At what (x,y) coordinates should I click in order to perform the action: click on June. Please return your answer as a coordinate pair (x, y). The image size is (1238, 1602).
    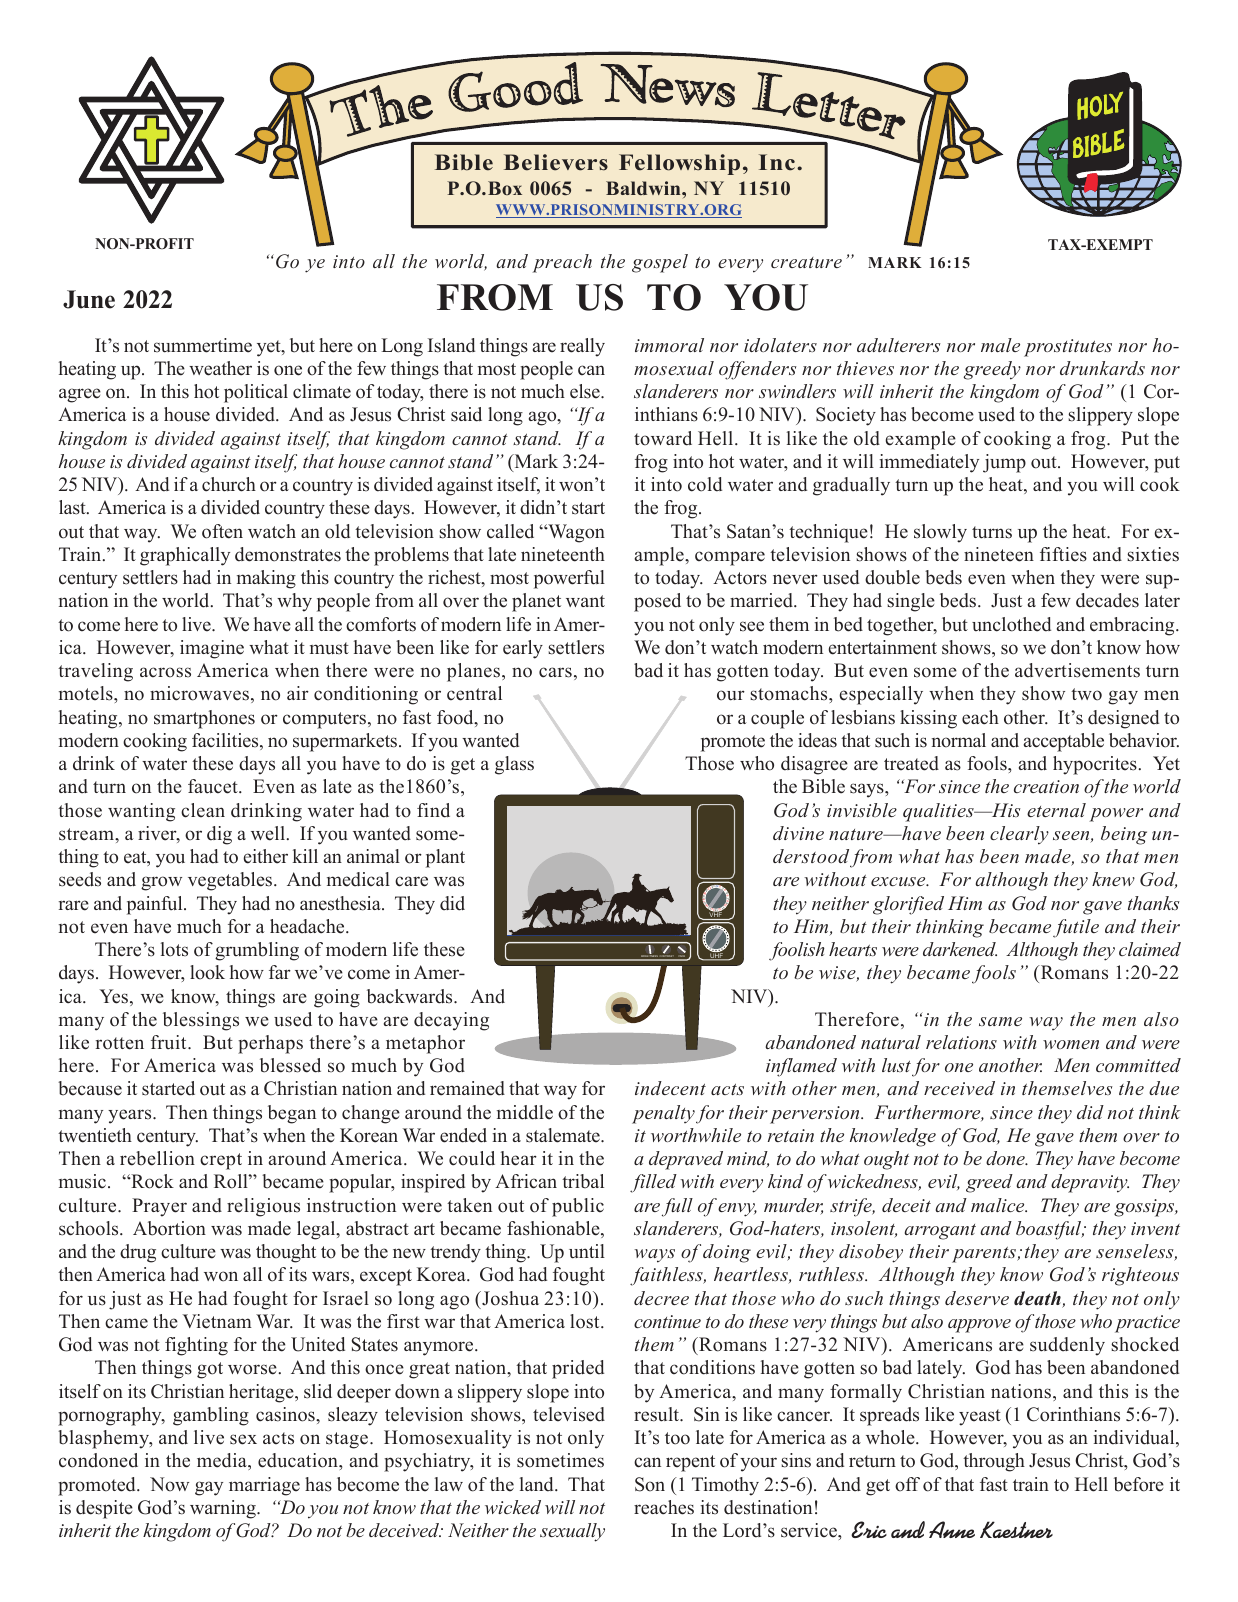
    Looking at the image, I should click on (89, 299).
